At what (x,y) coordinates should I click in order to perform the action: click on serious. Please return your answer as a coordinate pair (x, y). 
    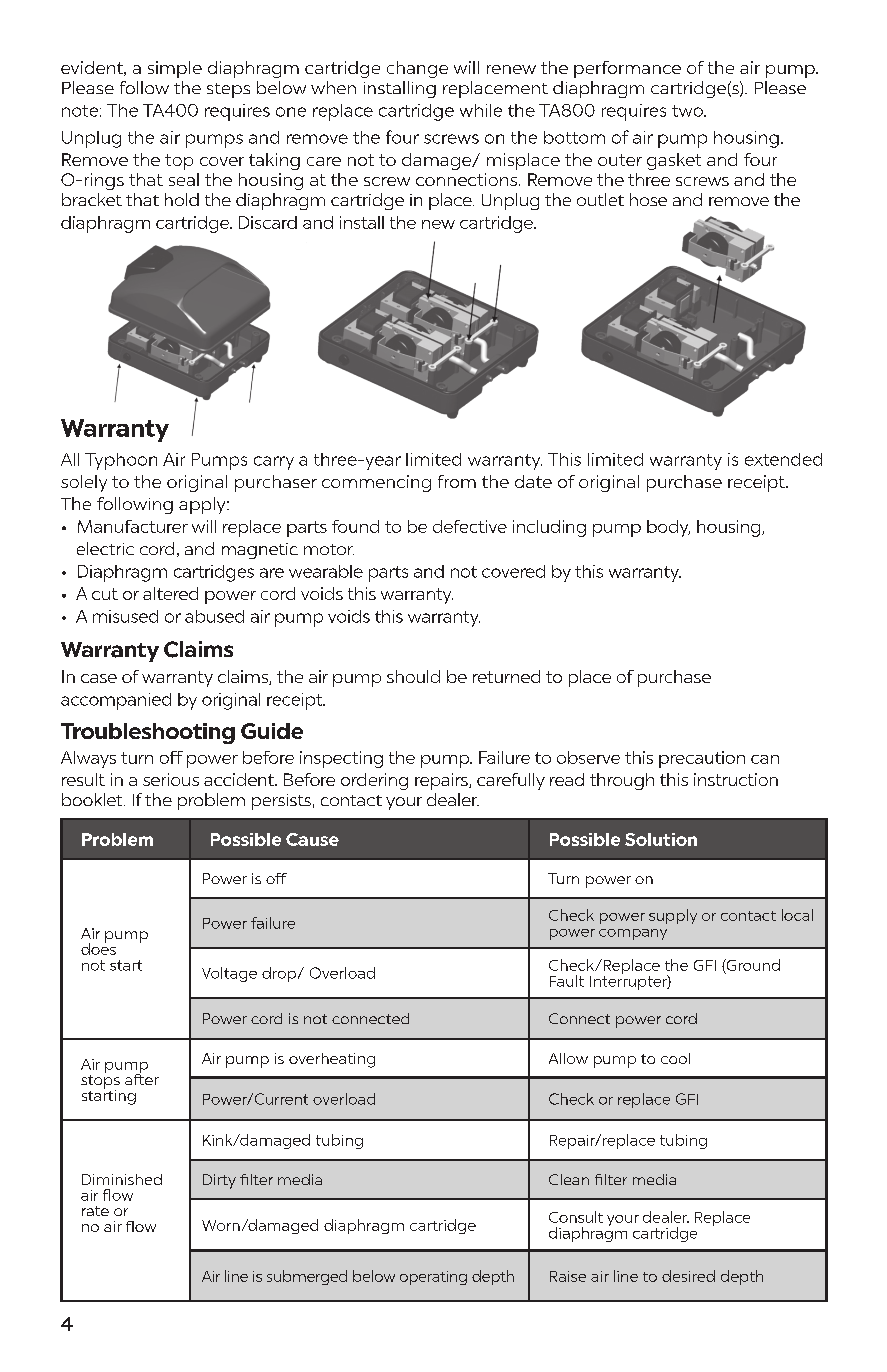
    Looking at the image, I should click on (171, 779).
